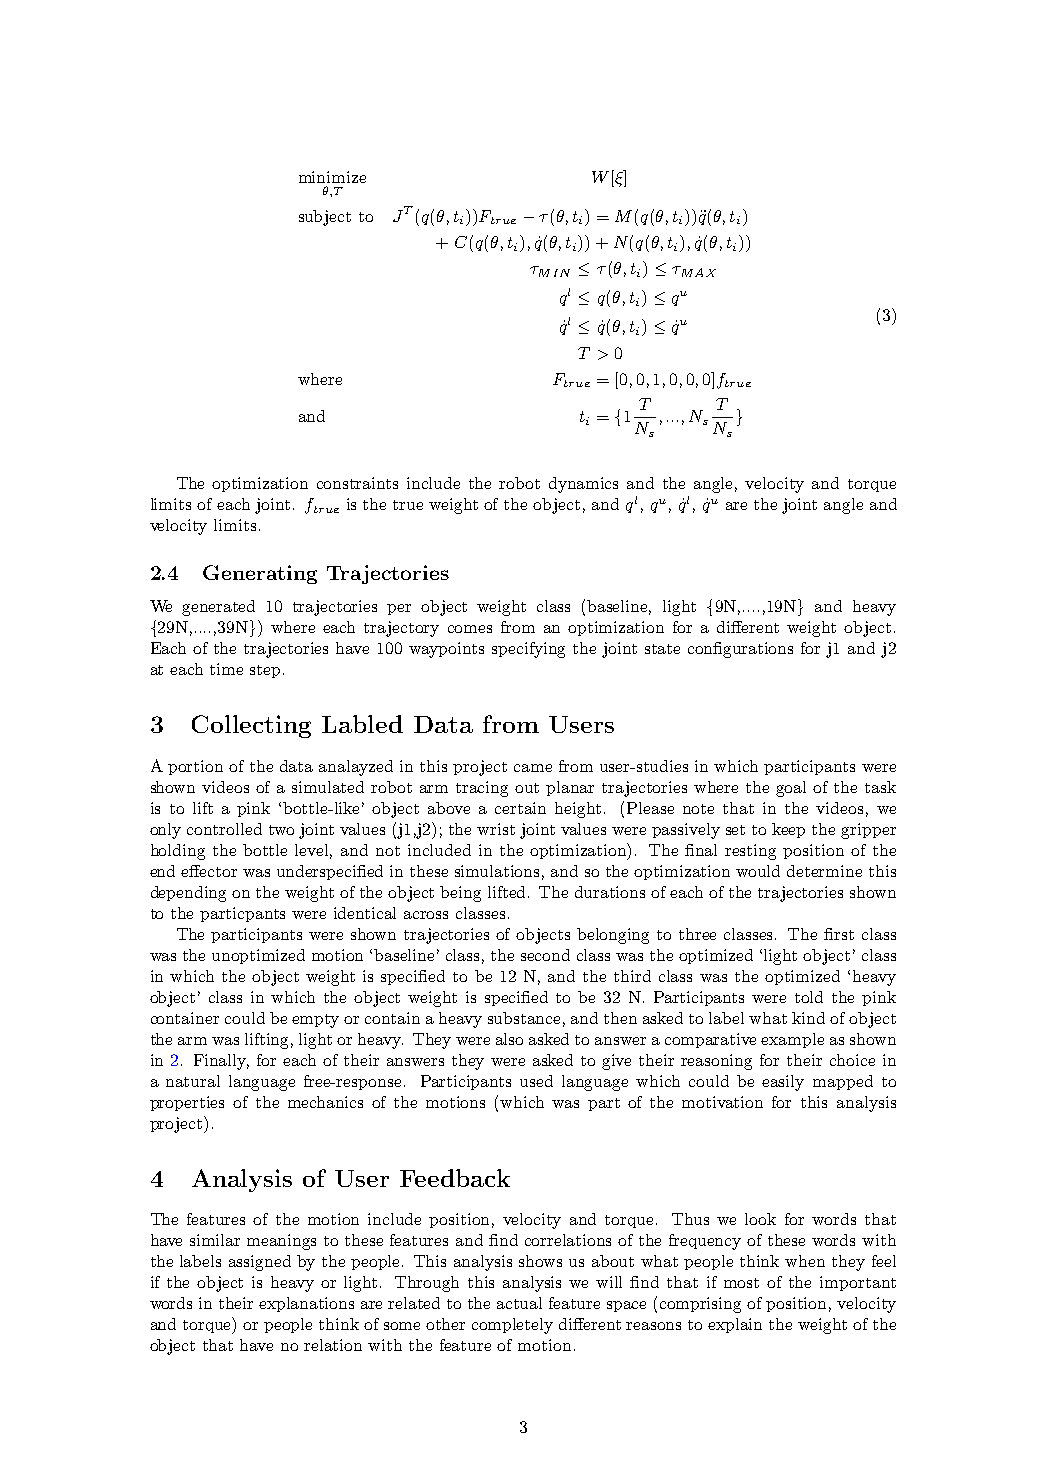 Image resolution: width=1047 pixels, height=1480 pixels. Describe the element at coordinates (839, 934) in the screenshot. I see `first` at that location.
